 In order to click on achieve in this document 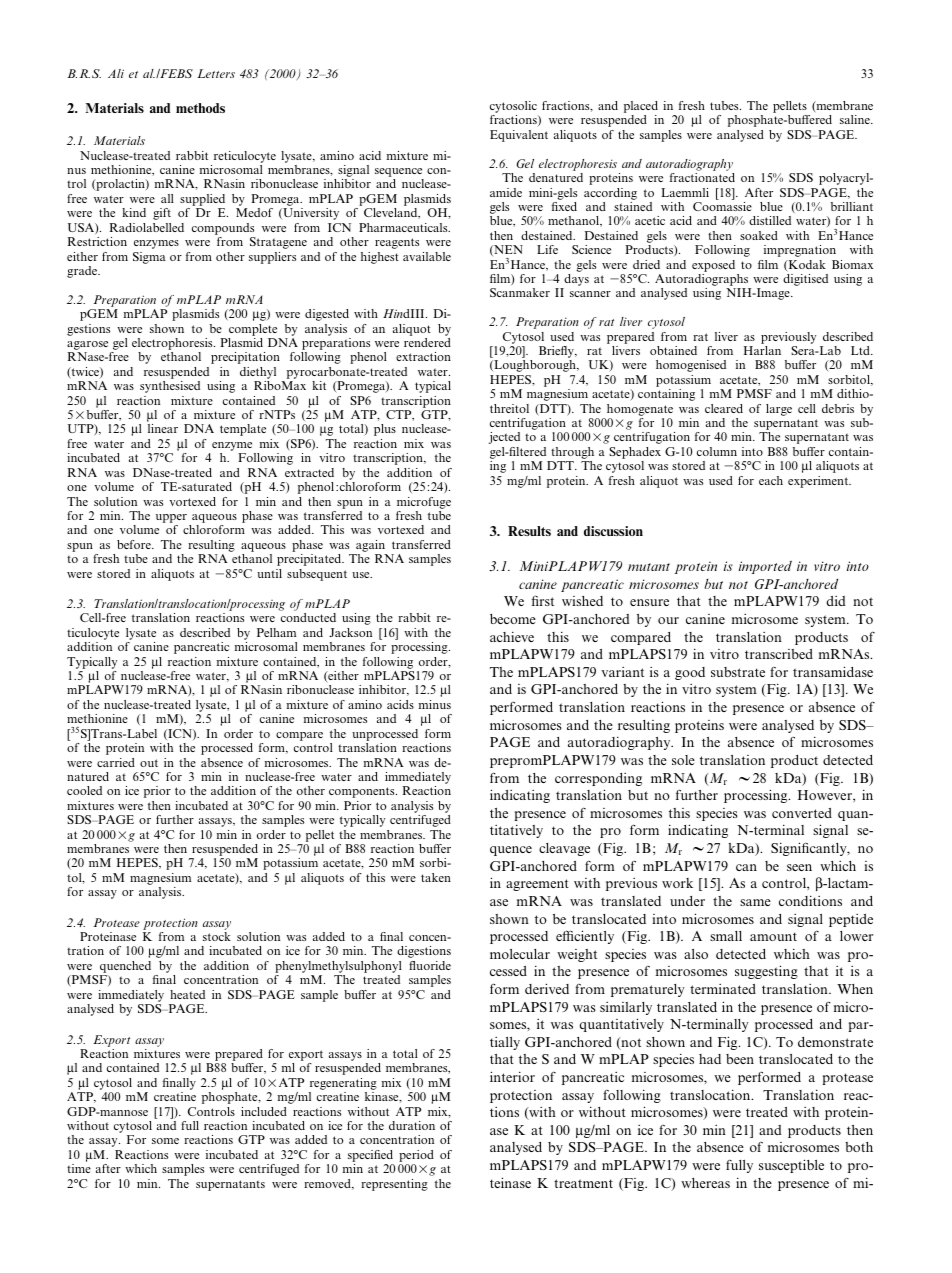, I will do `click(512, 636)`.
